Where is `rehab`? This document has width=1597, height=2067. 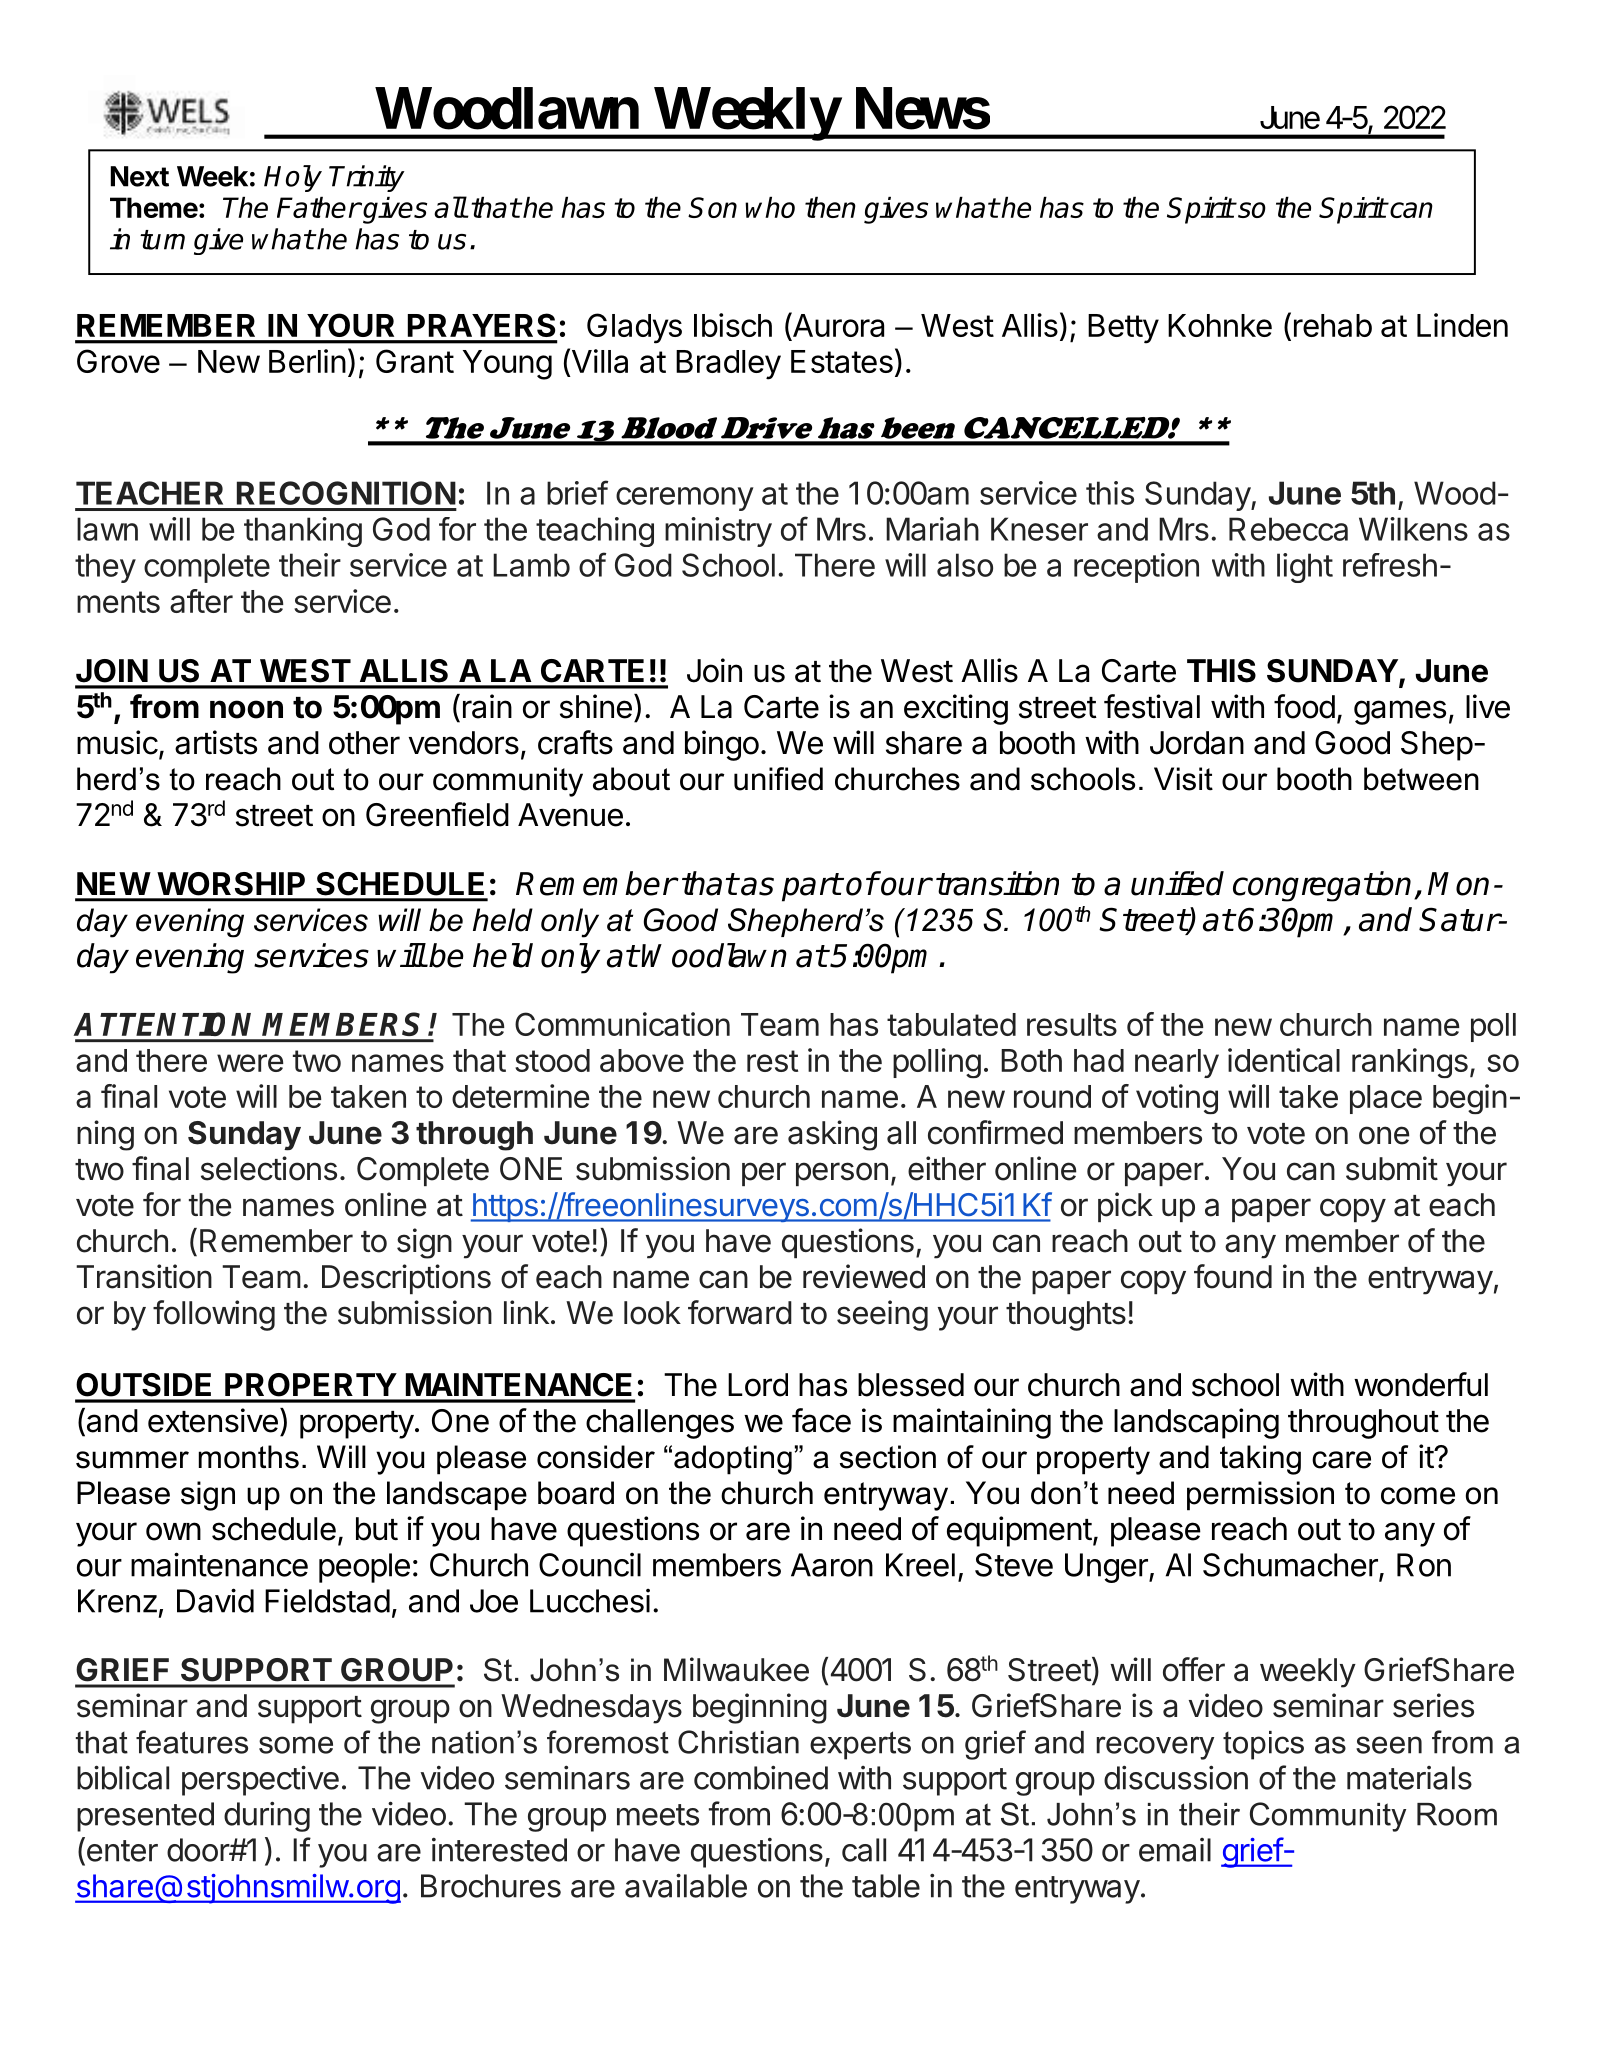 rehab is located at coordinates (1333, 325).
